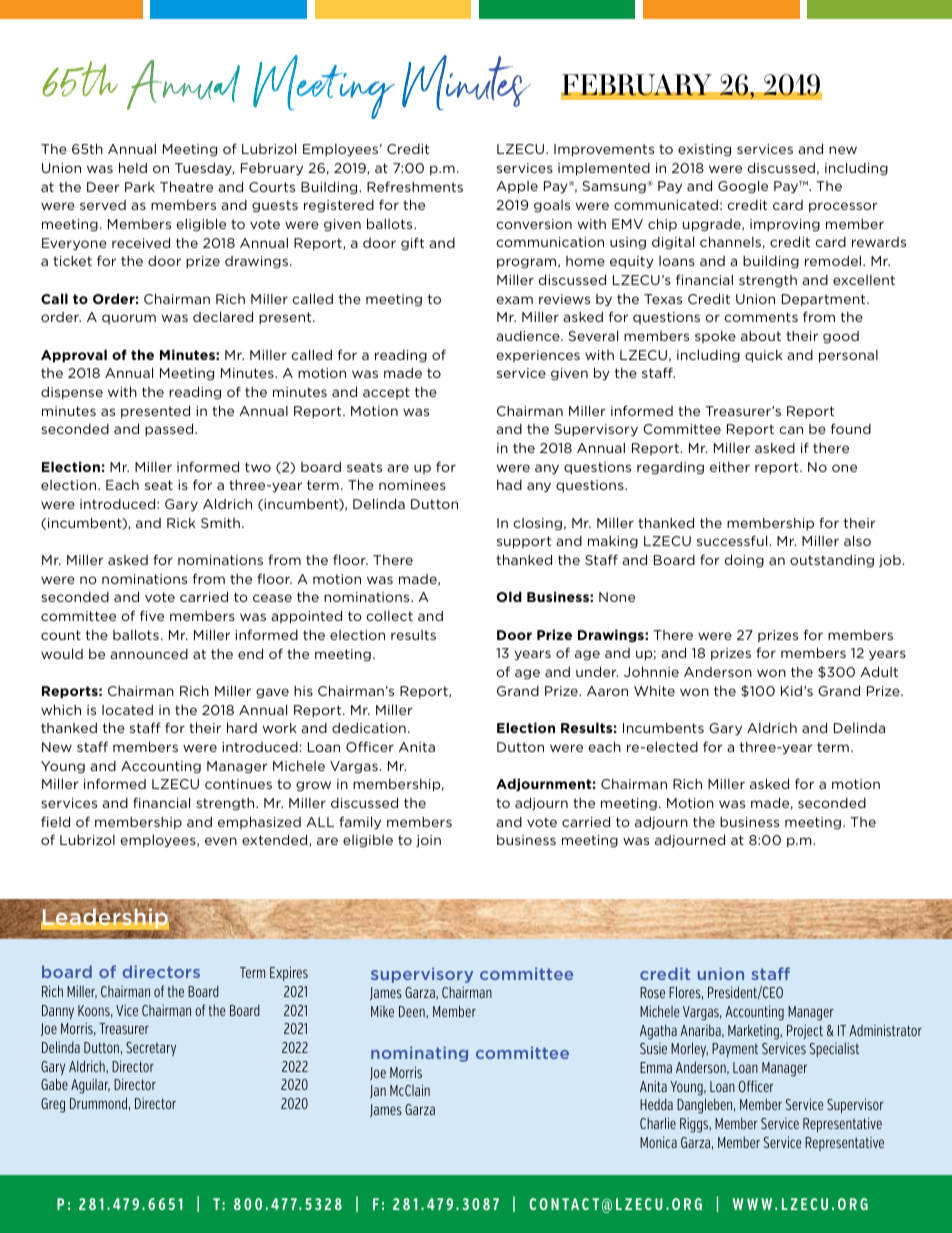 This screenshot has height=1233, width=952. What do you see at coordinates (149, 654) in the screenshot?
I see `announced` at bounding box center [149, 654].
